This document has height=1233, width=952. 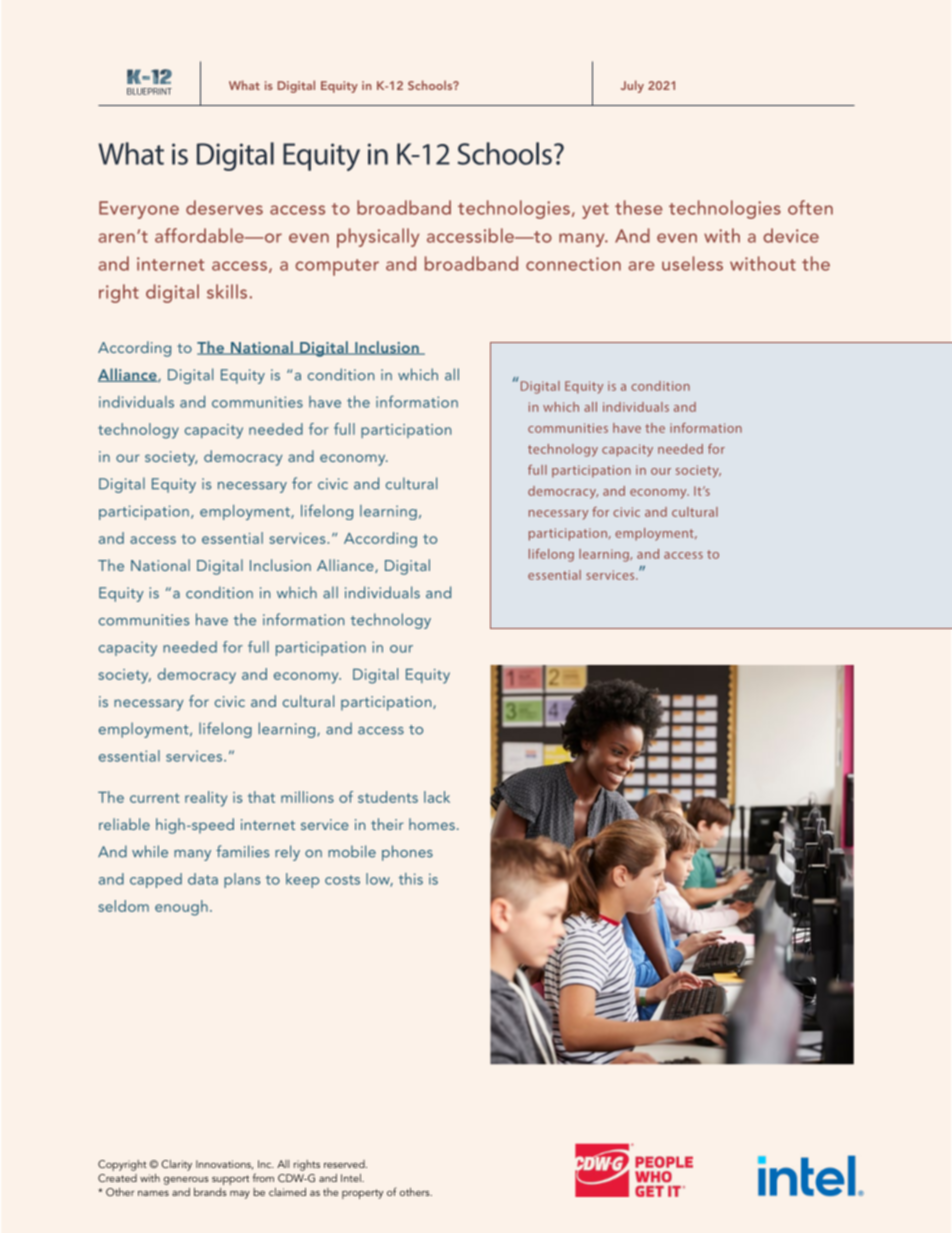 What do you see at coordinates (177, 1165) in the document?
I see `Clarity` at bounding box center [177, 1165].
